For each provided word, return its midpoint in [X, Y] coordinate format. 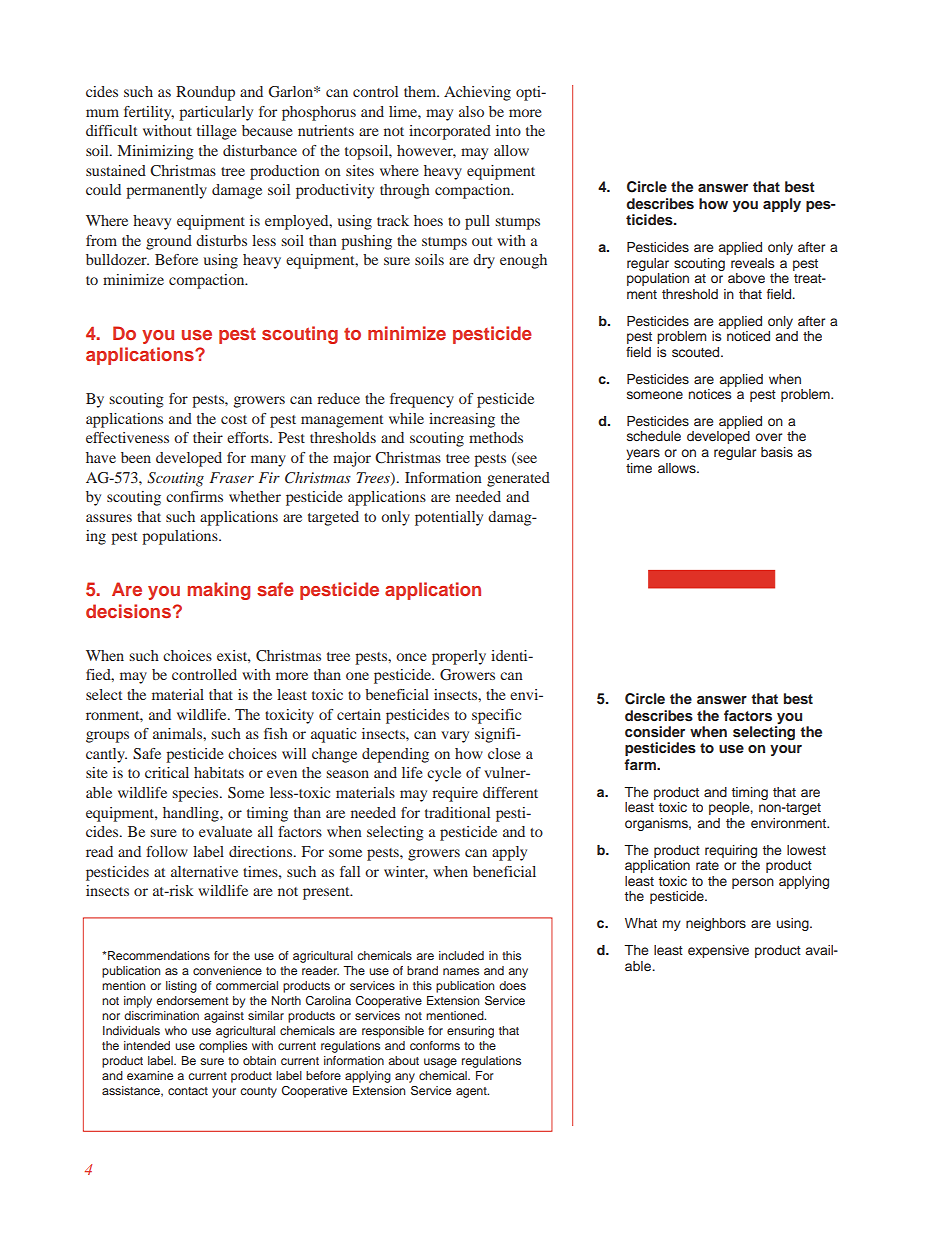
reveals [752, 263]
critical [167, 772]
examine [150, 1075]
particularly [216, 113]
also [471, 111]
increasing [462, 420]
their [208, 437]
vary [455, 737]
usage [440, 1063]
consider [655, 731]
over [768, 437]
